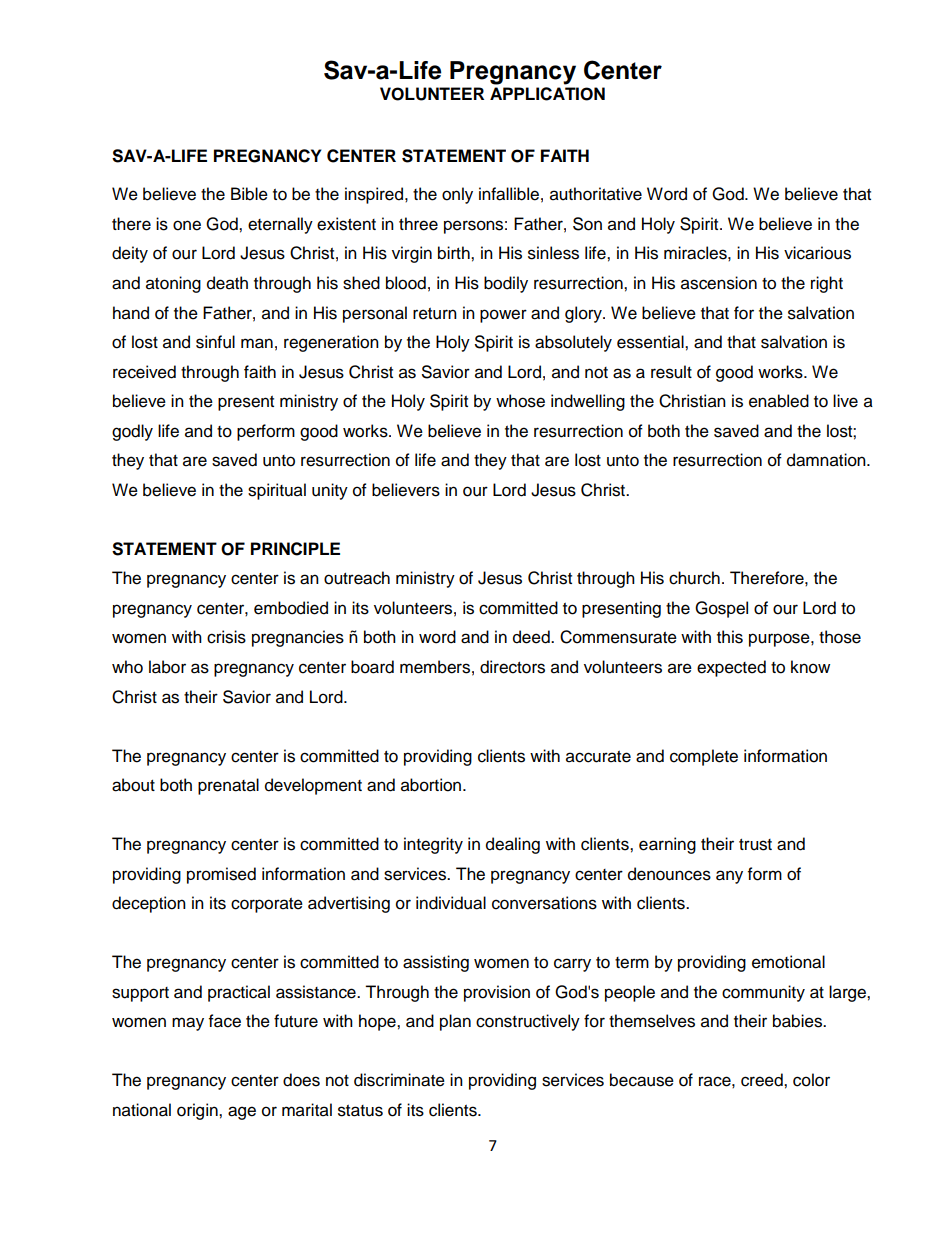  I want to click on deed, so click(532, 637).
